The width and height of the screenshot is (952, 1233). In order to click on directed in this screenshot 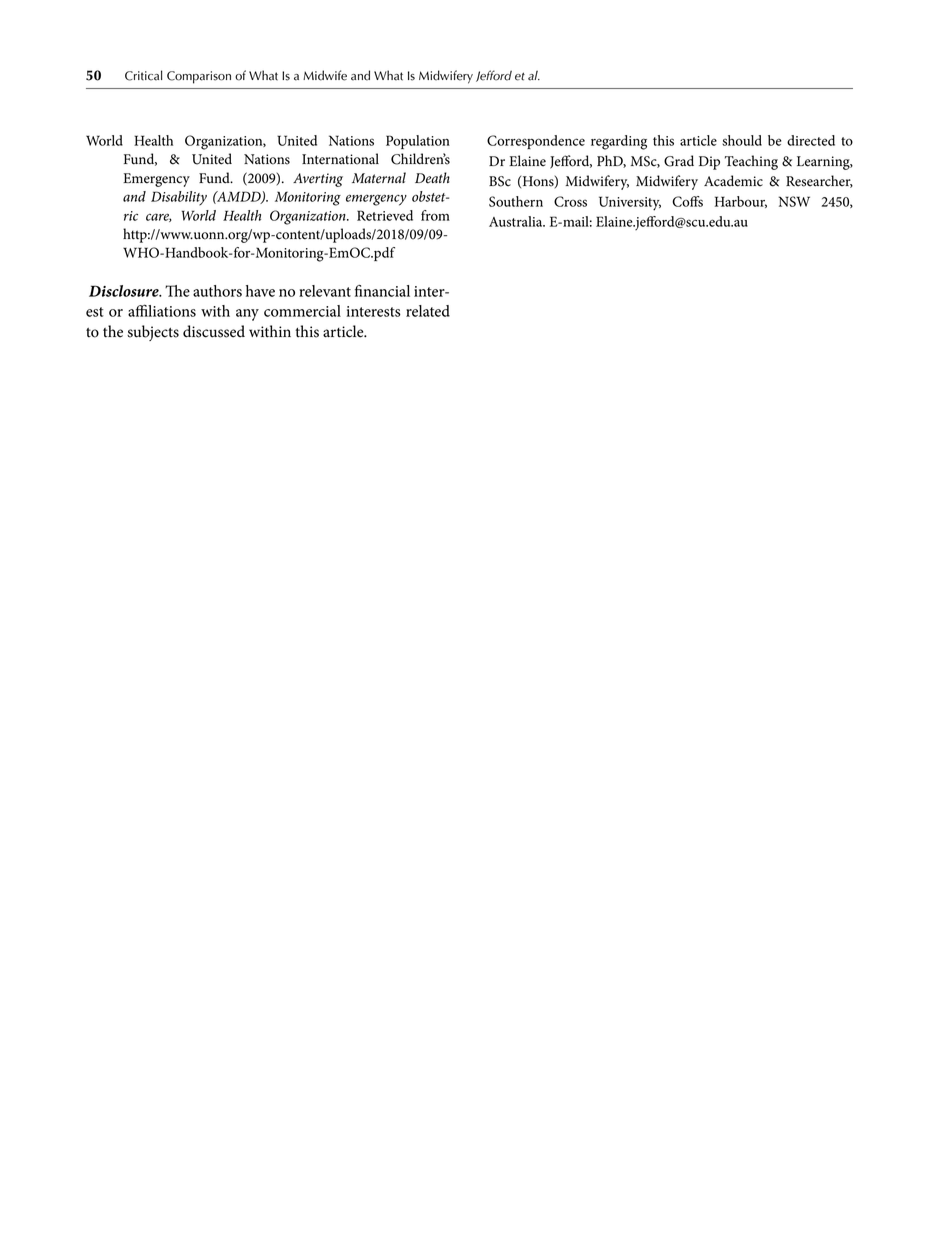, I will do `click(811, 140)`.
